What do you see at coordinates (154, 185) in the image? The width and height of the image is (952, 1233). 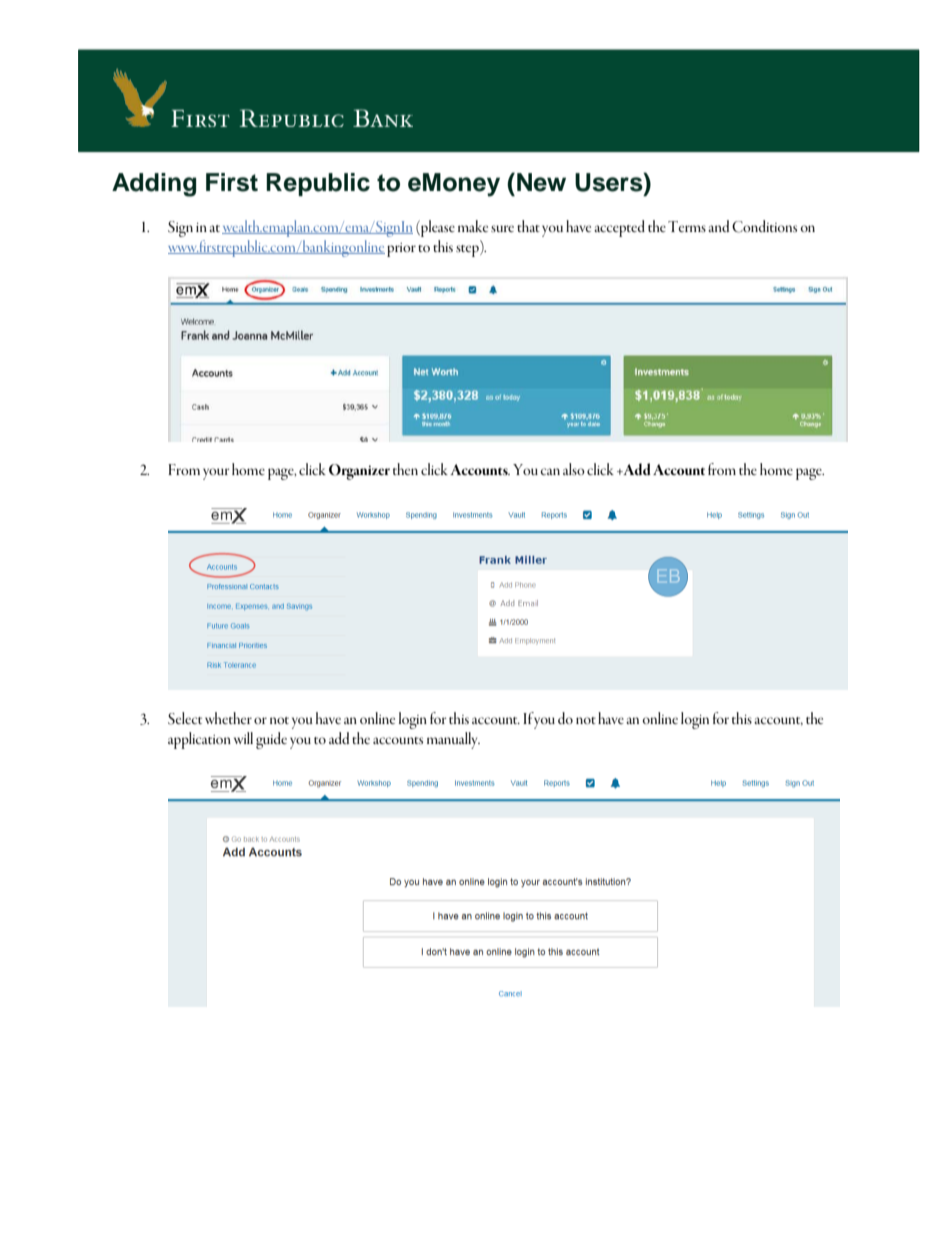 I see `Adding` at bounding box center [154, 185].
